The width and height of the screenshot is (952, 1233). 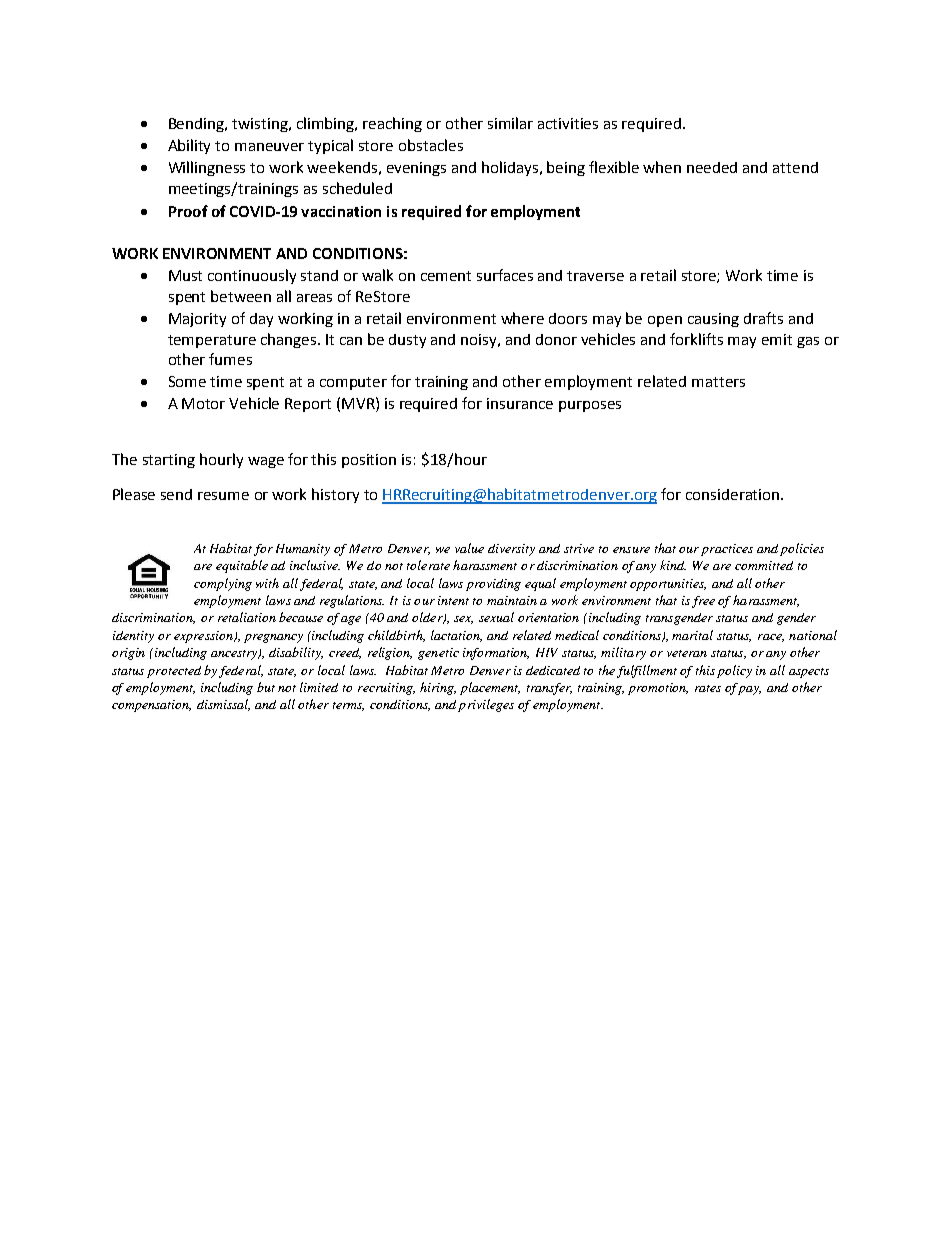 What do you see at coordinates (431, 145) in the screenshot?
I see `obstacles` at bounding box center [431, 145].
